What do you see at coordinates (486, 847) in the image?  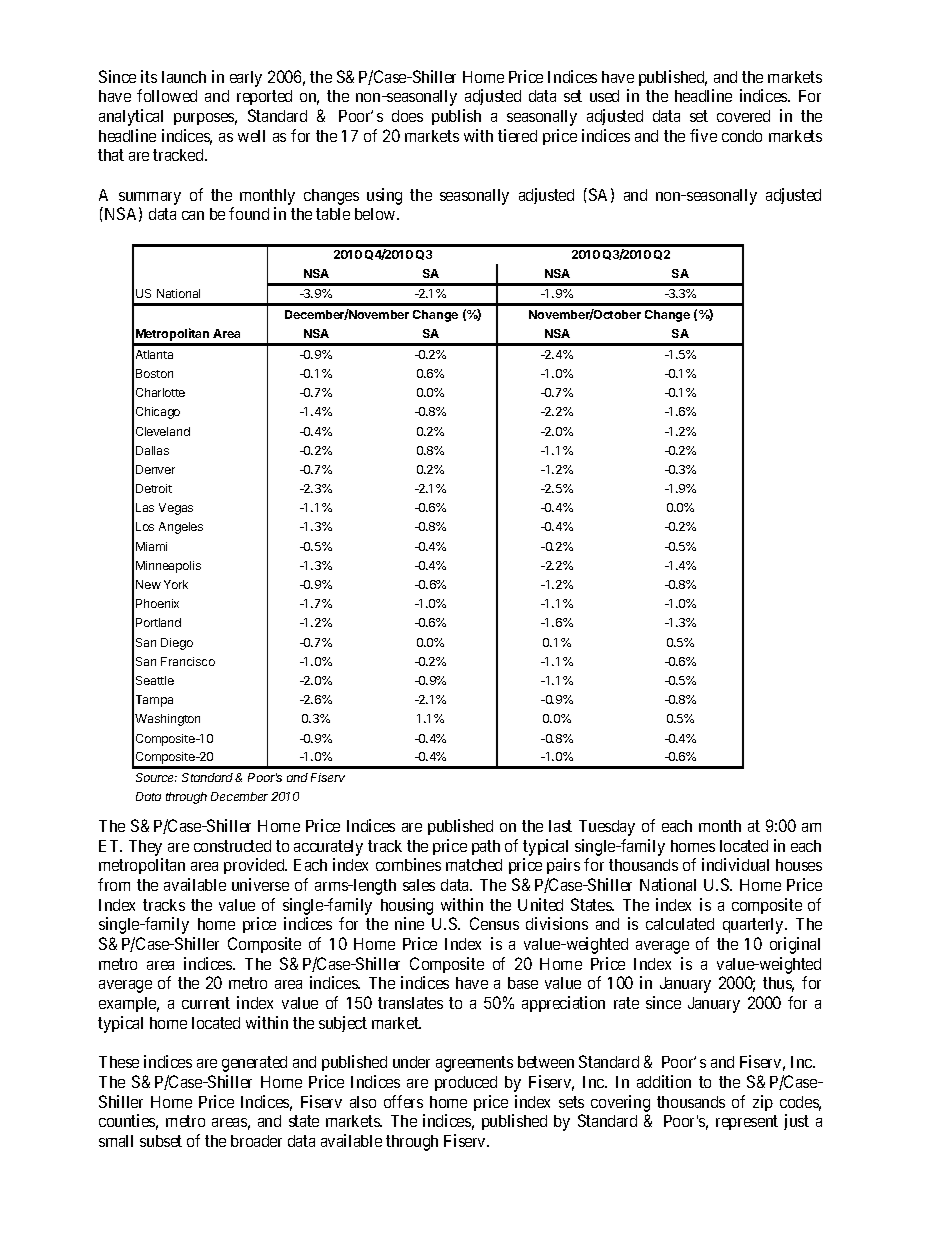 I see `path` at bounding box center [486, 847].
